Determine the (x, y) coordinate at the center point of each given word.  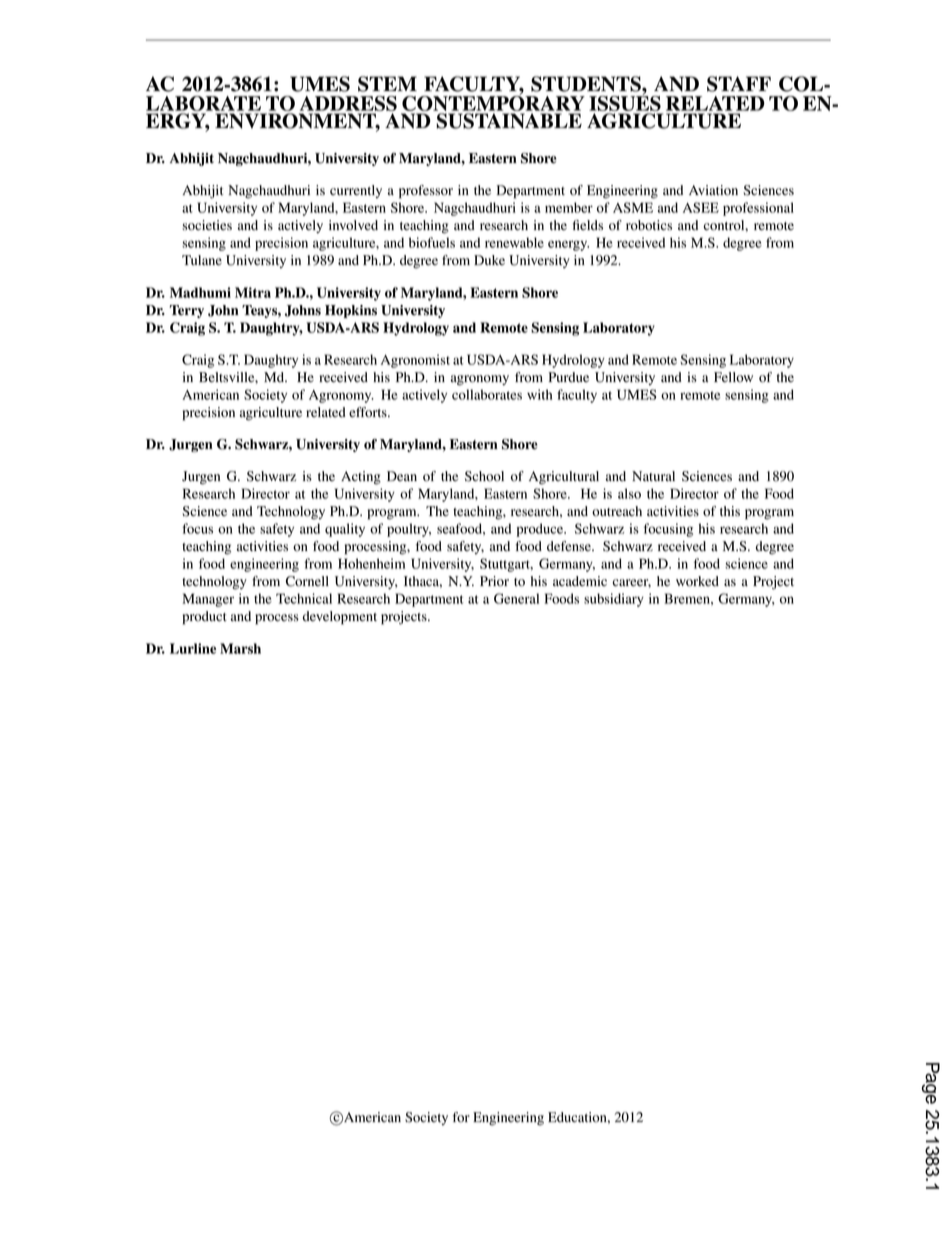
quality (345, 530)
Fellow (733, 377)
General (516, 598)
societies (207, 225)
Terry (187, 311)
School (484, 476)
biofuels (432, 242)
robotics (649, 225)
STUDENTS (587, 84)
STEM (387, 84)
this (730, 511)
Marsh (240, 648)
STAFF (739, 84)
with (539, 394)
